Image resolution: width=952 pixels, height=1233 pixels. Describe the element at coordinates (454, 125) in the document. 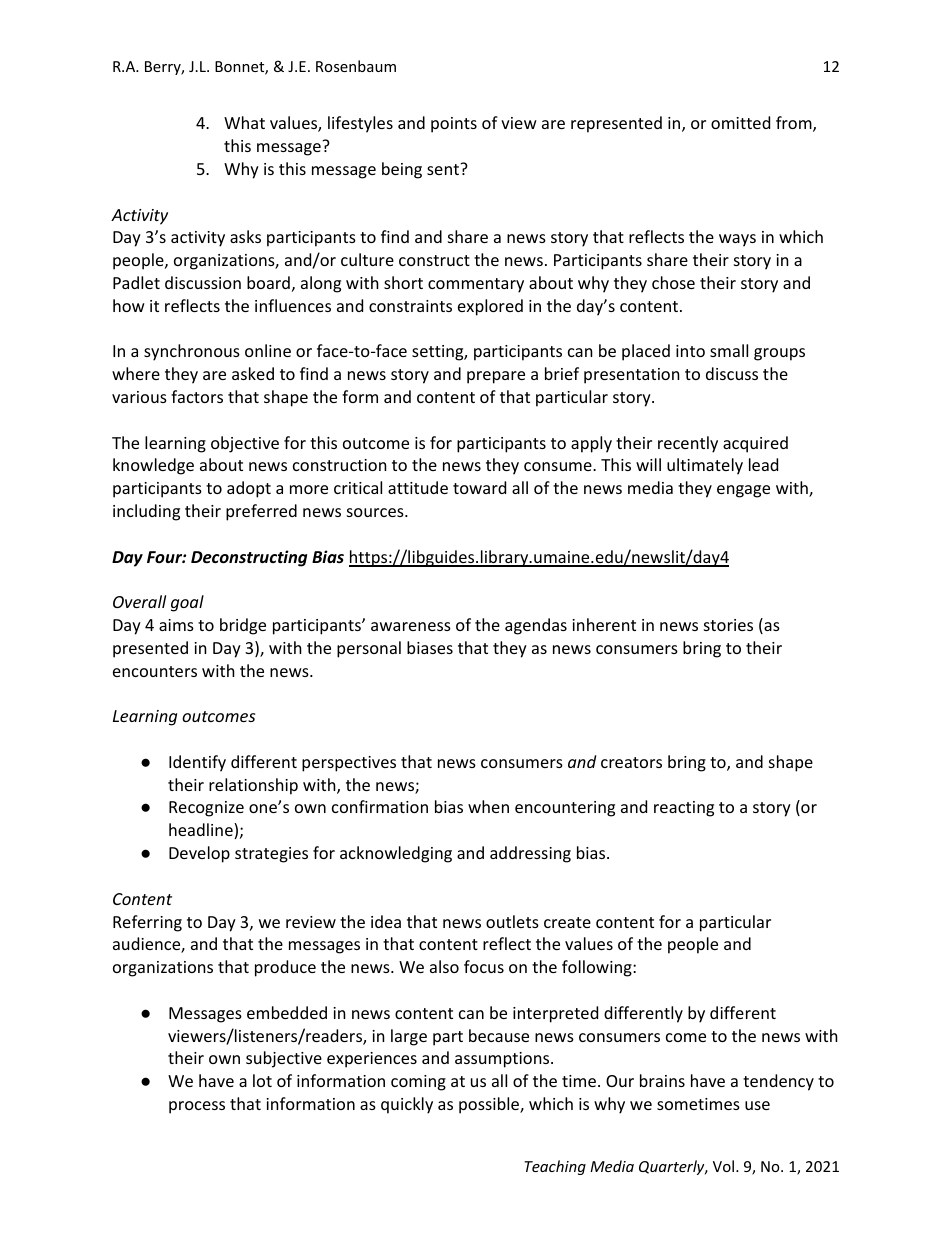

I see `points` at that location.
